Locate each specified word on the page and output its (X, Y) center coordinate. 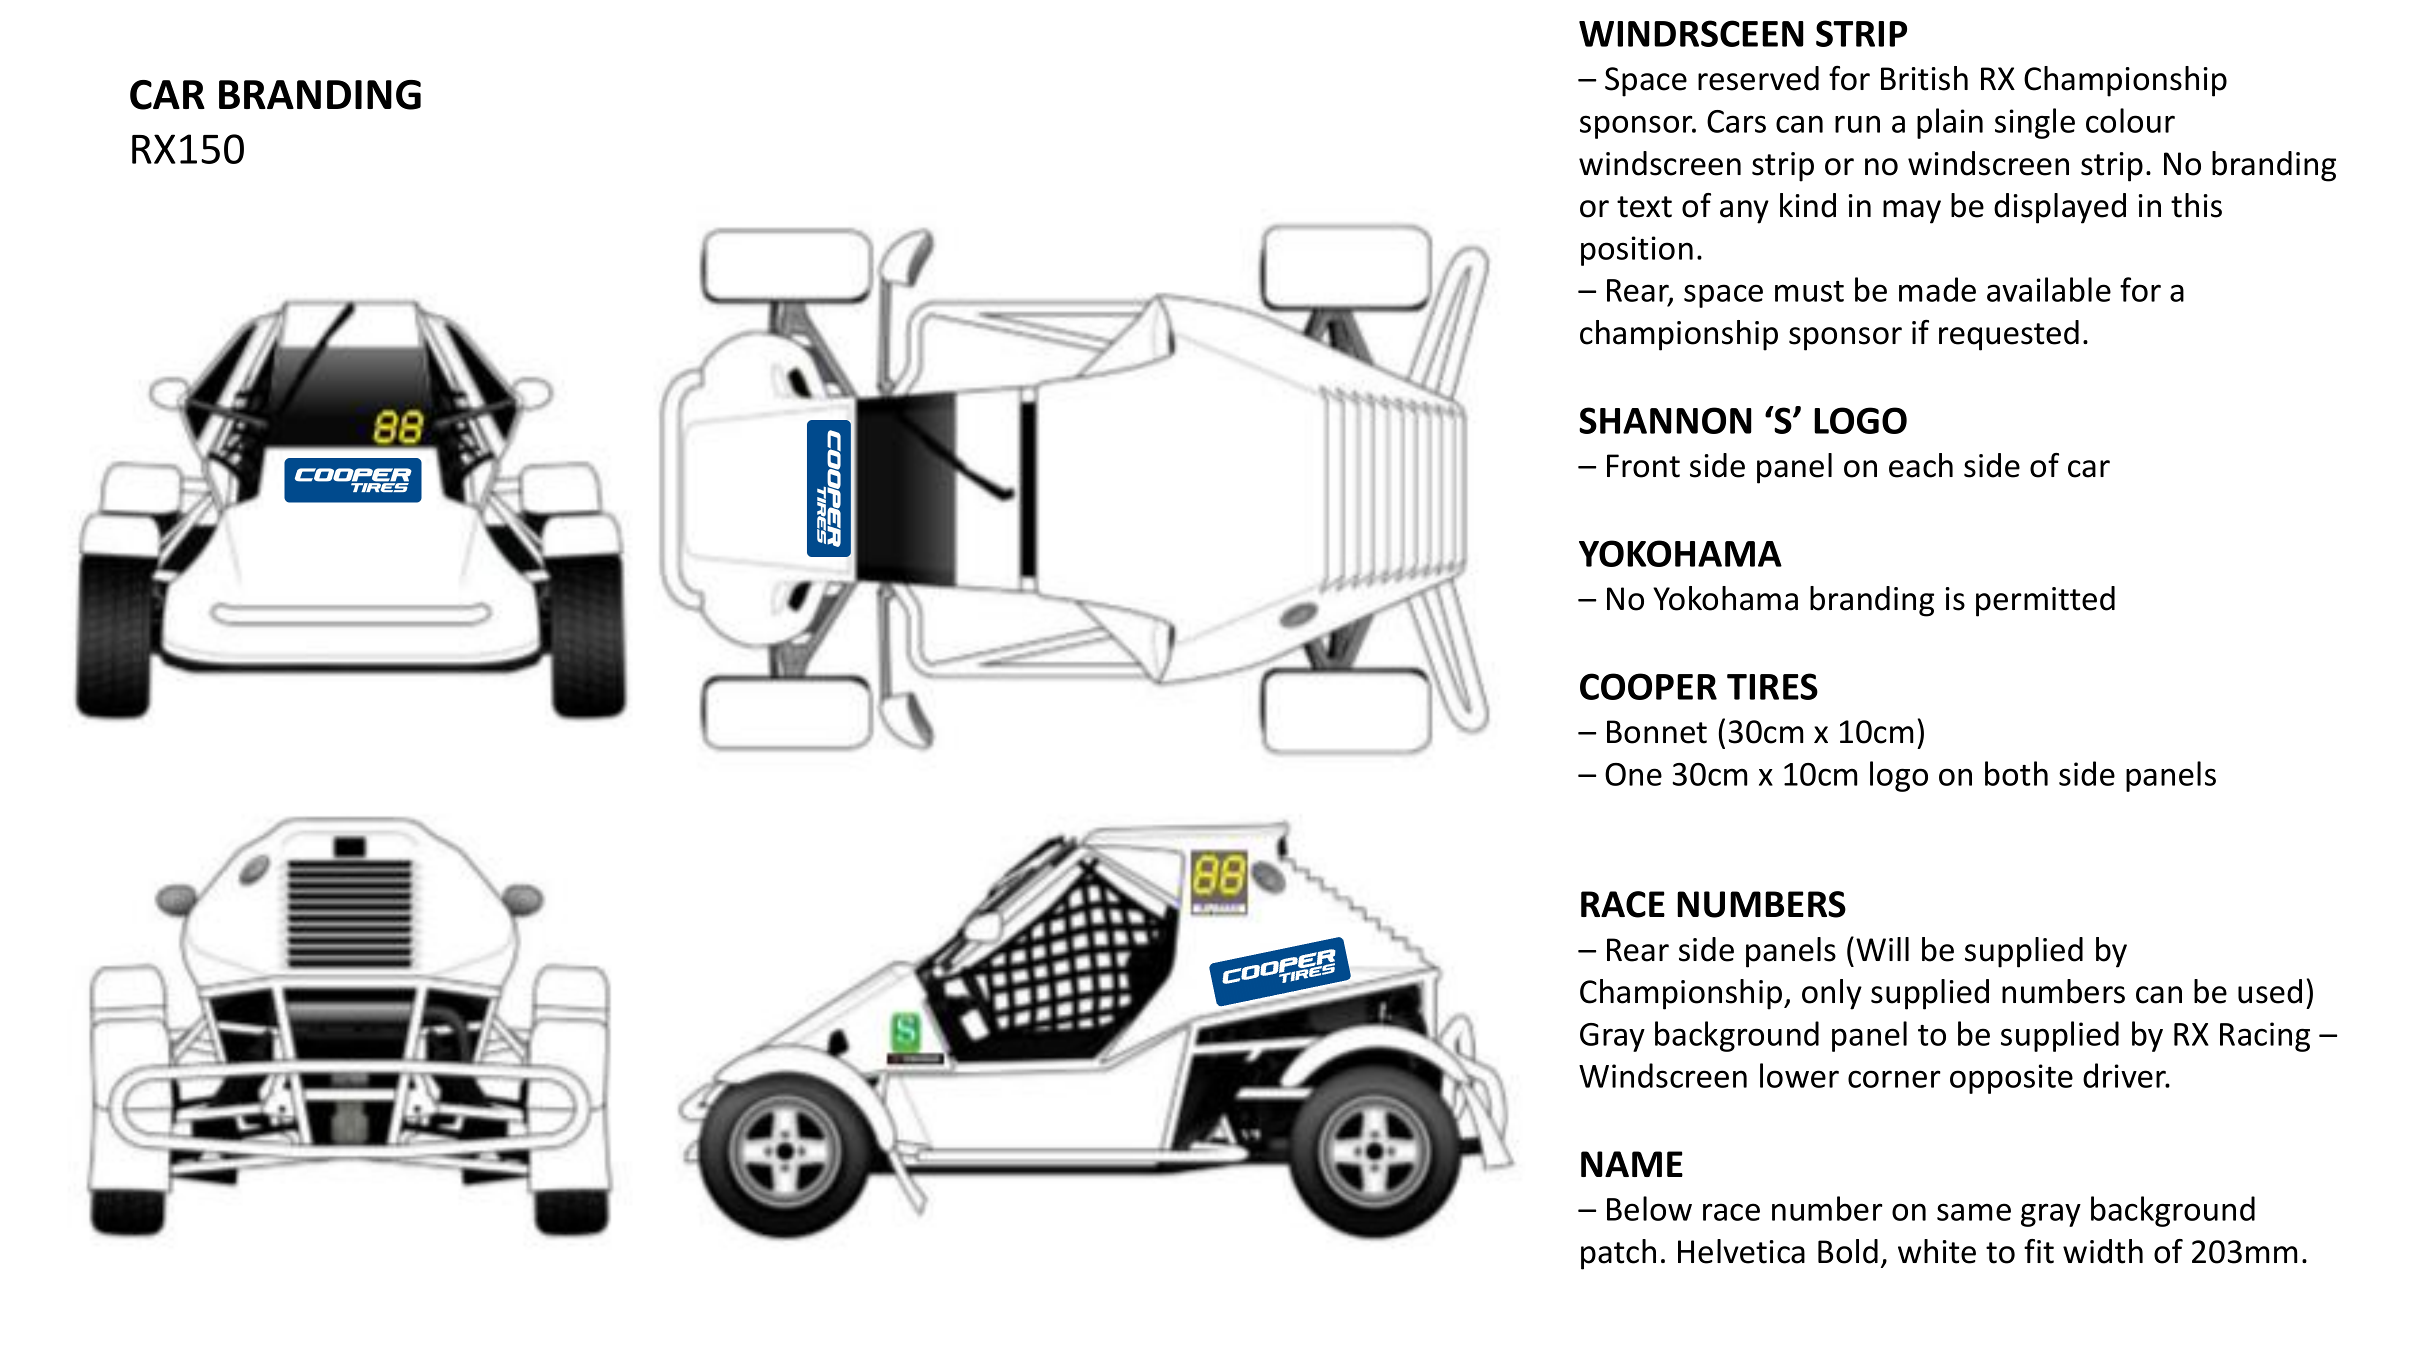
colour (2130, 120)
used (2270, 991)
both (2016, 773)
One (1633, 774)
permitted (2045, 601)
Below (1649, 1208)
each (1921, 465)
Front (1643, 466)
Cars (1736, 121)
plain (1950, 123)
